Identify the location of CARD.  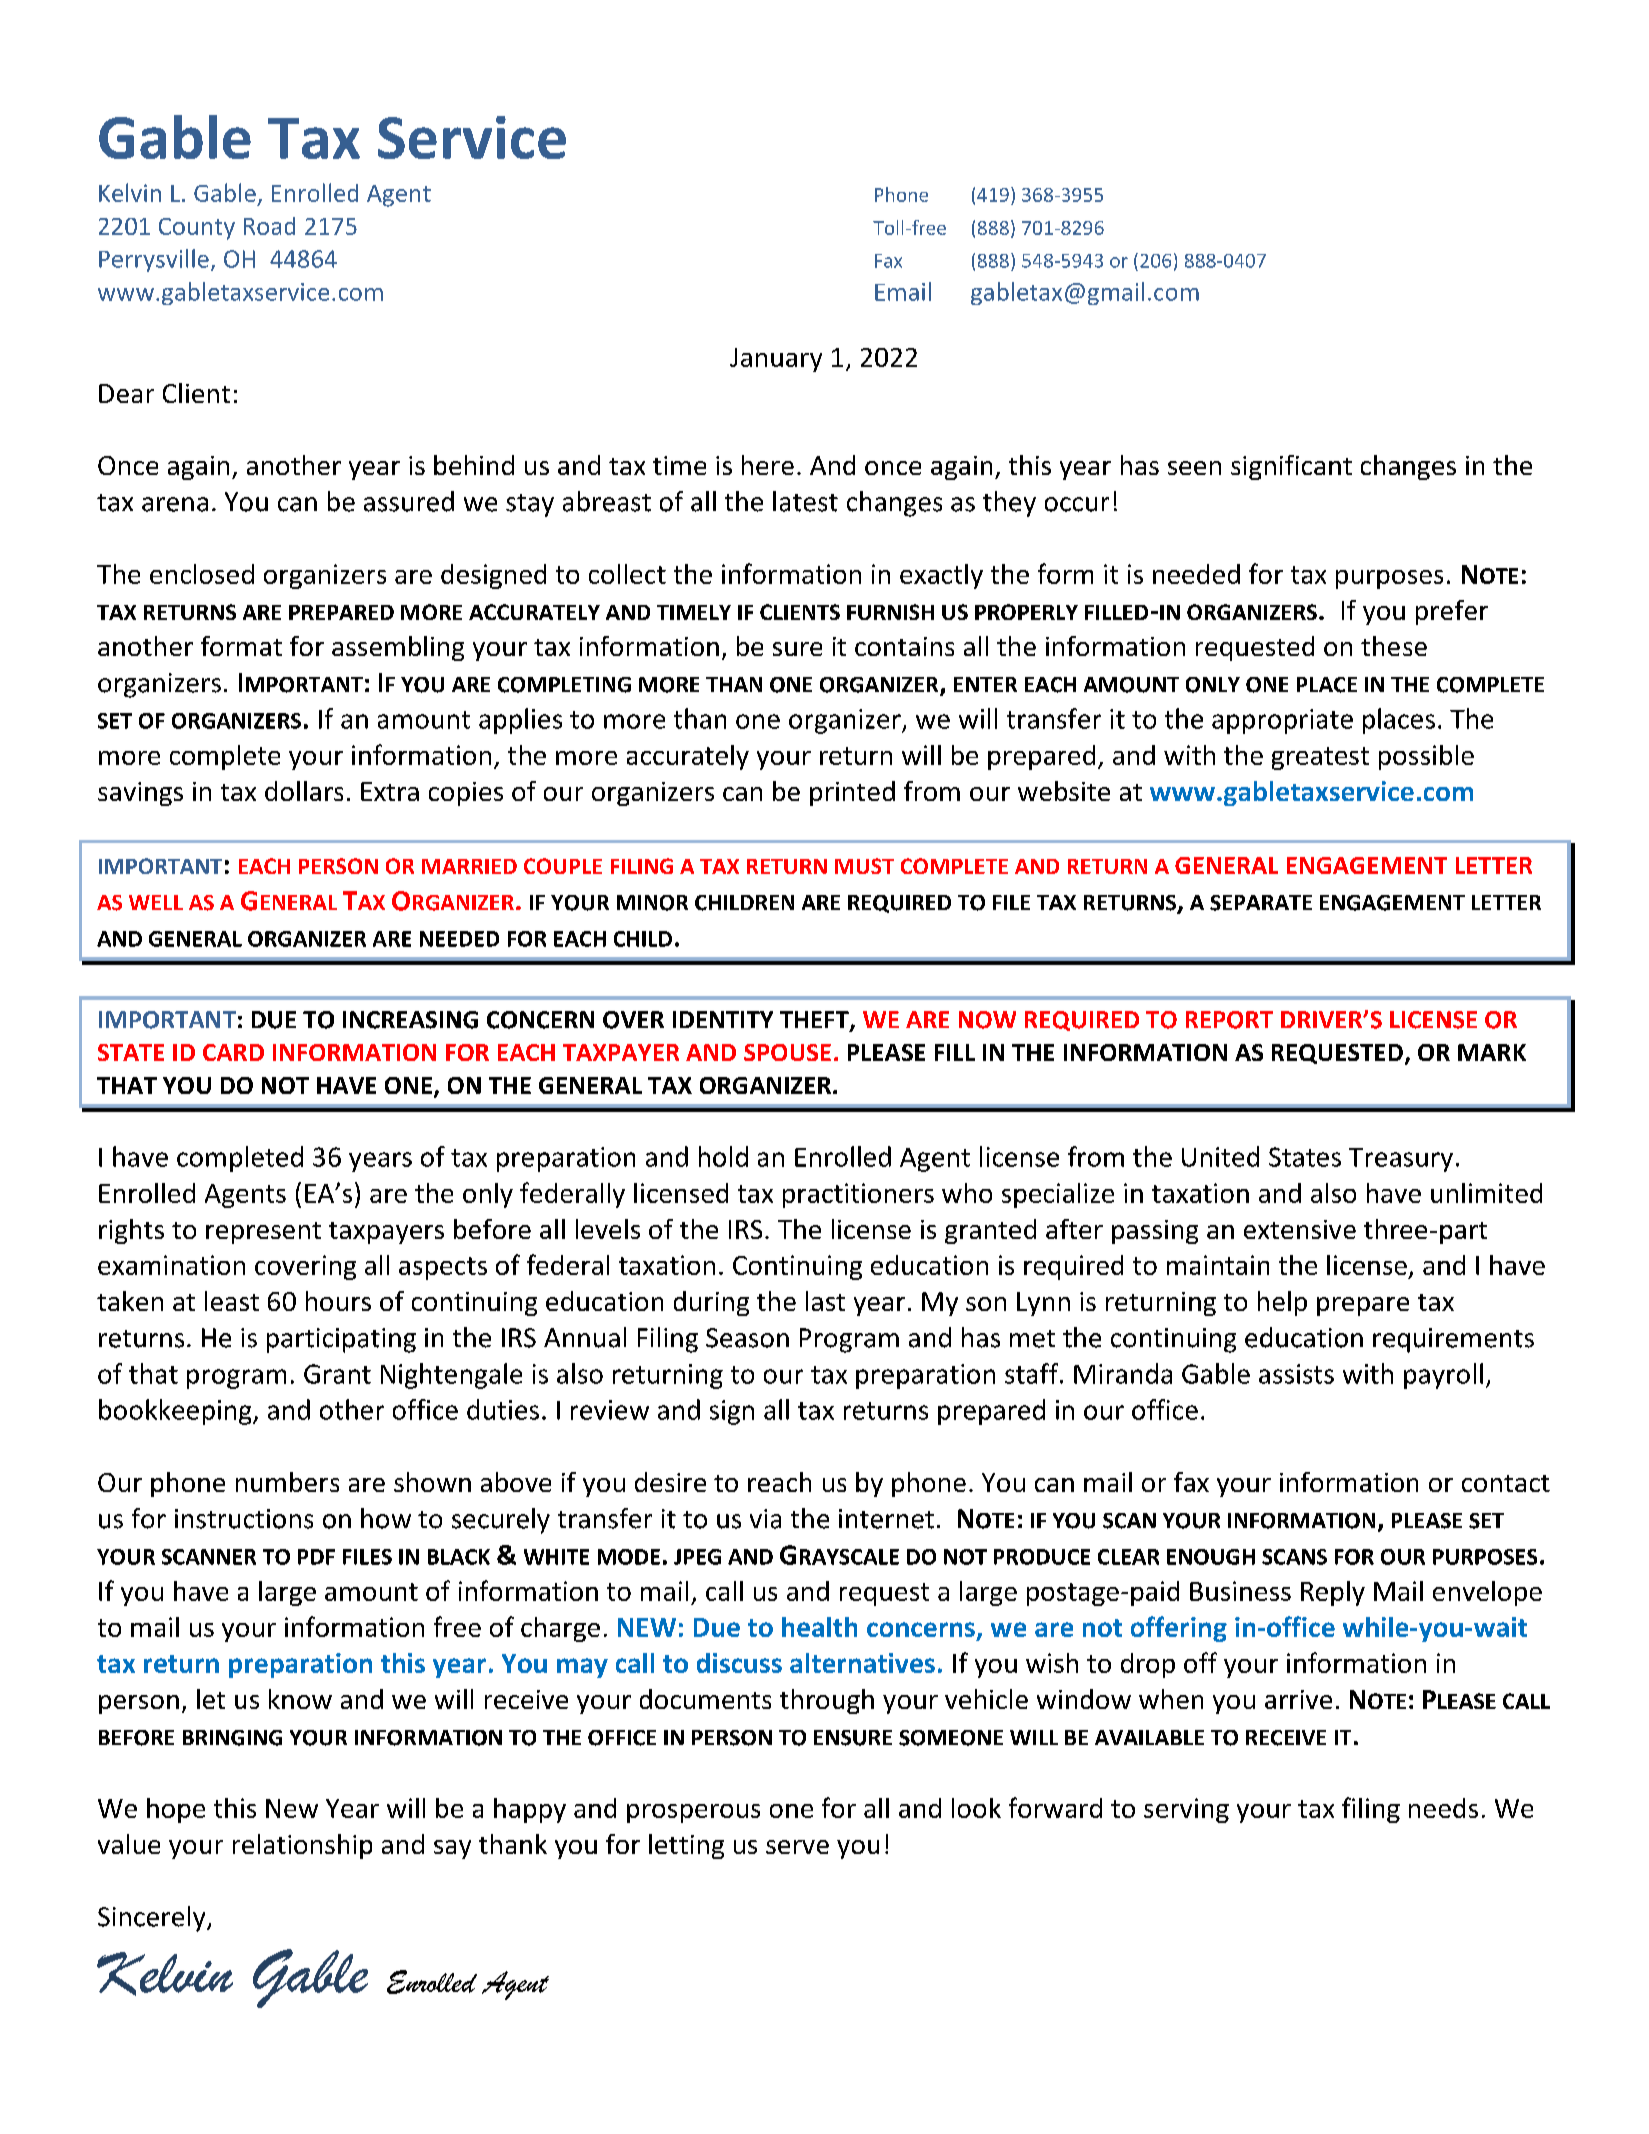
(233, 1052).
